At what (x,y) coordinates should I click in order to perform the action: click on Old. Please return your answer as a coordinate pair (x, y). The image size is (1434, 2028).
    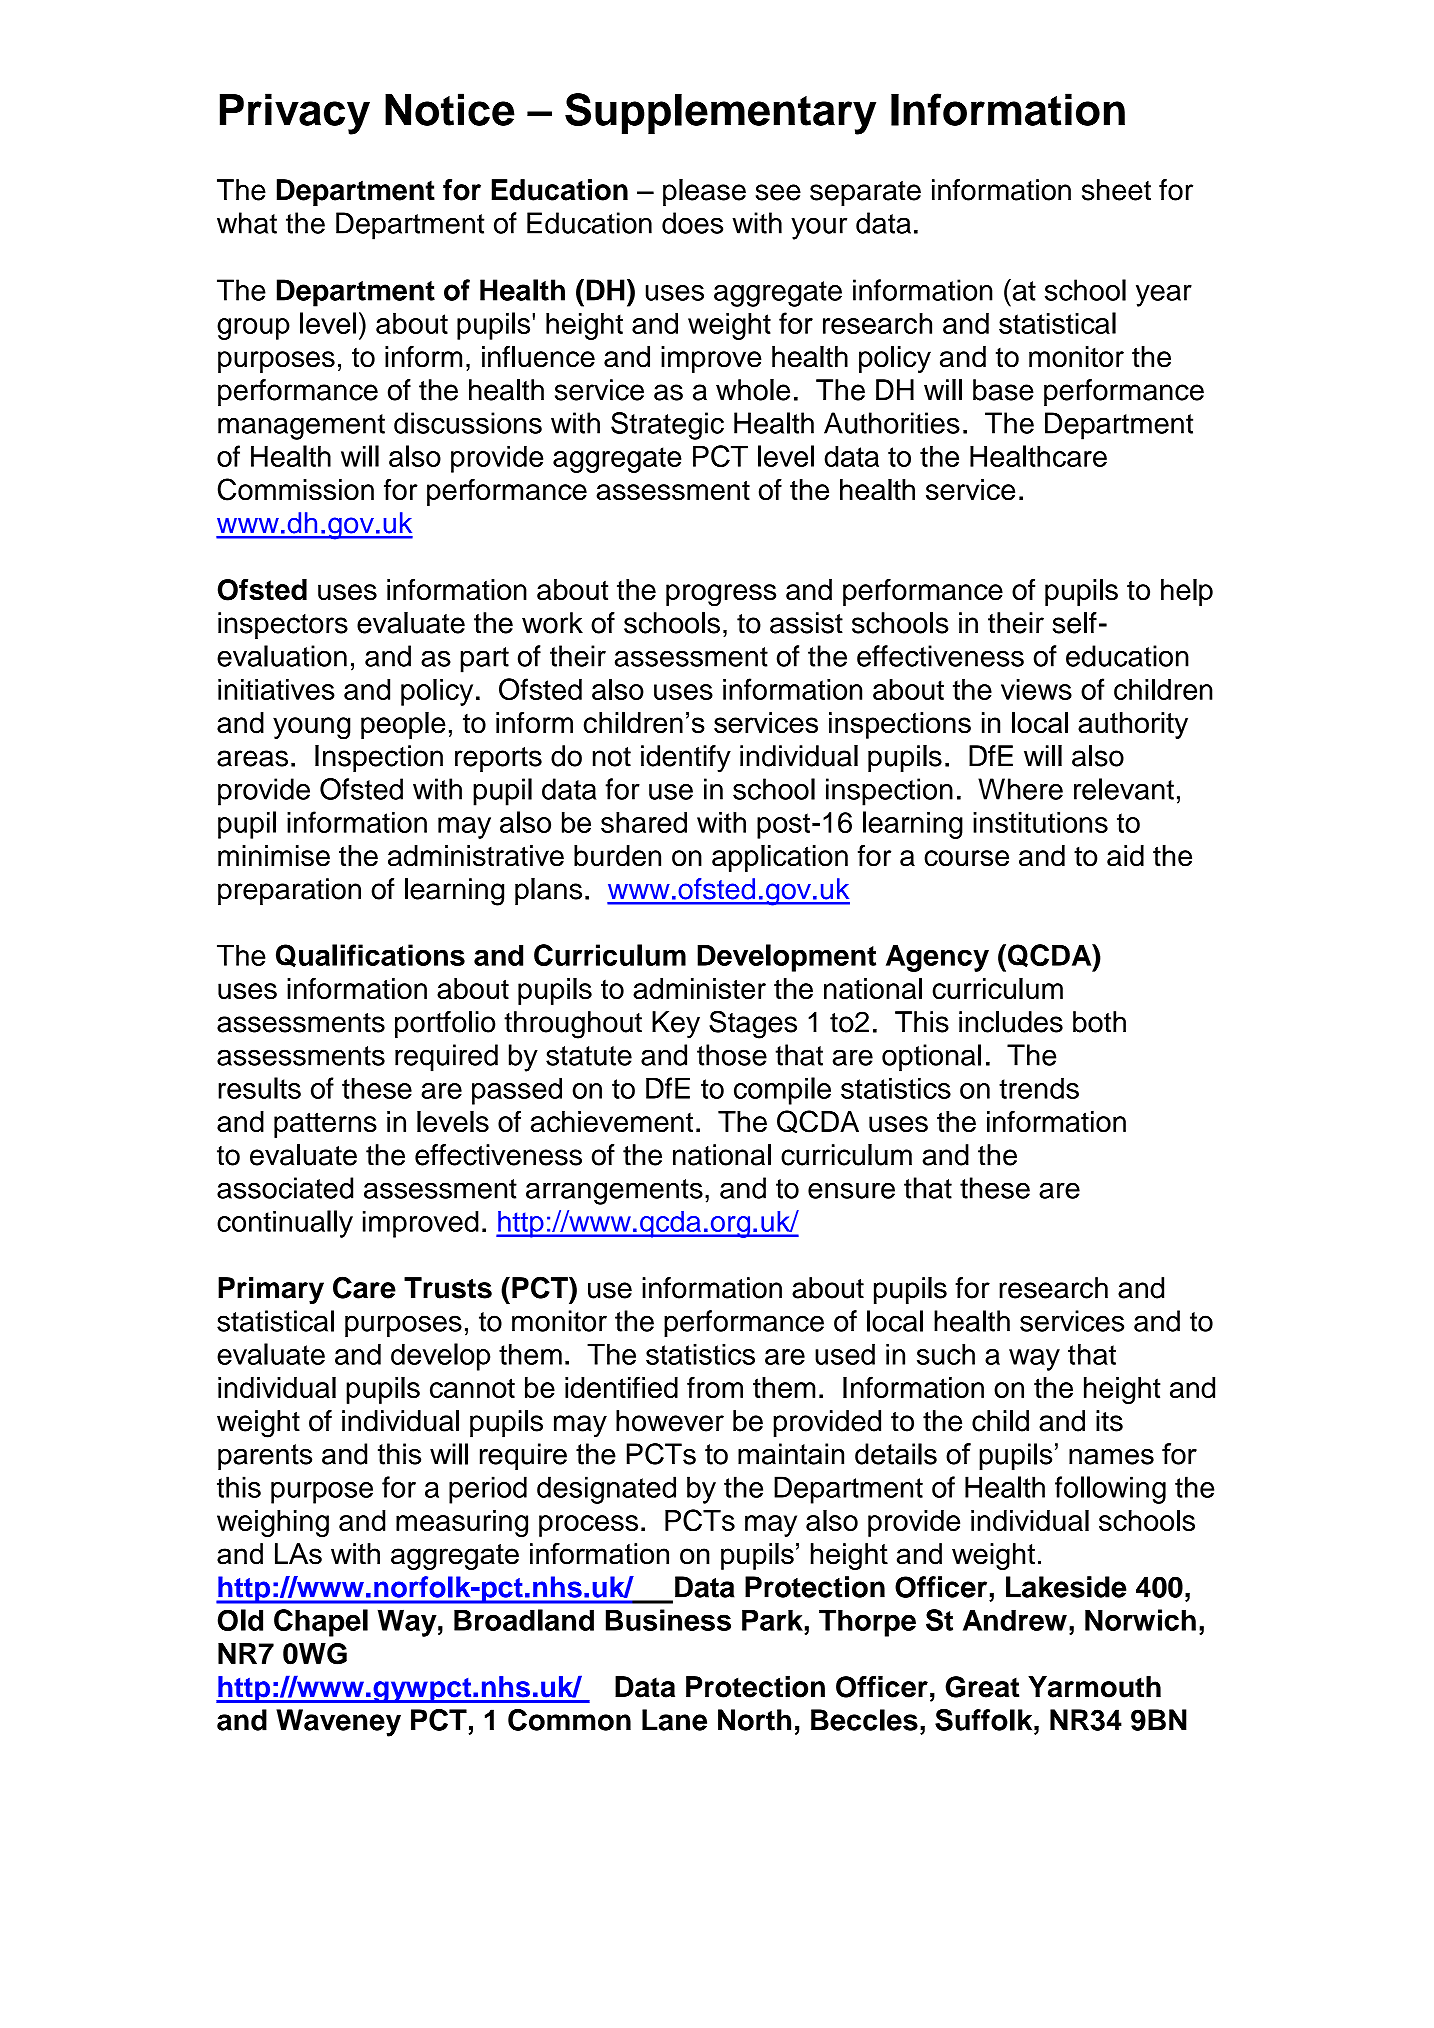
    Looking at the image, I should click on (240, 1620).
